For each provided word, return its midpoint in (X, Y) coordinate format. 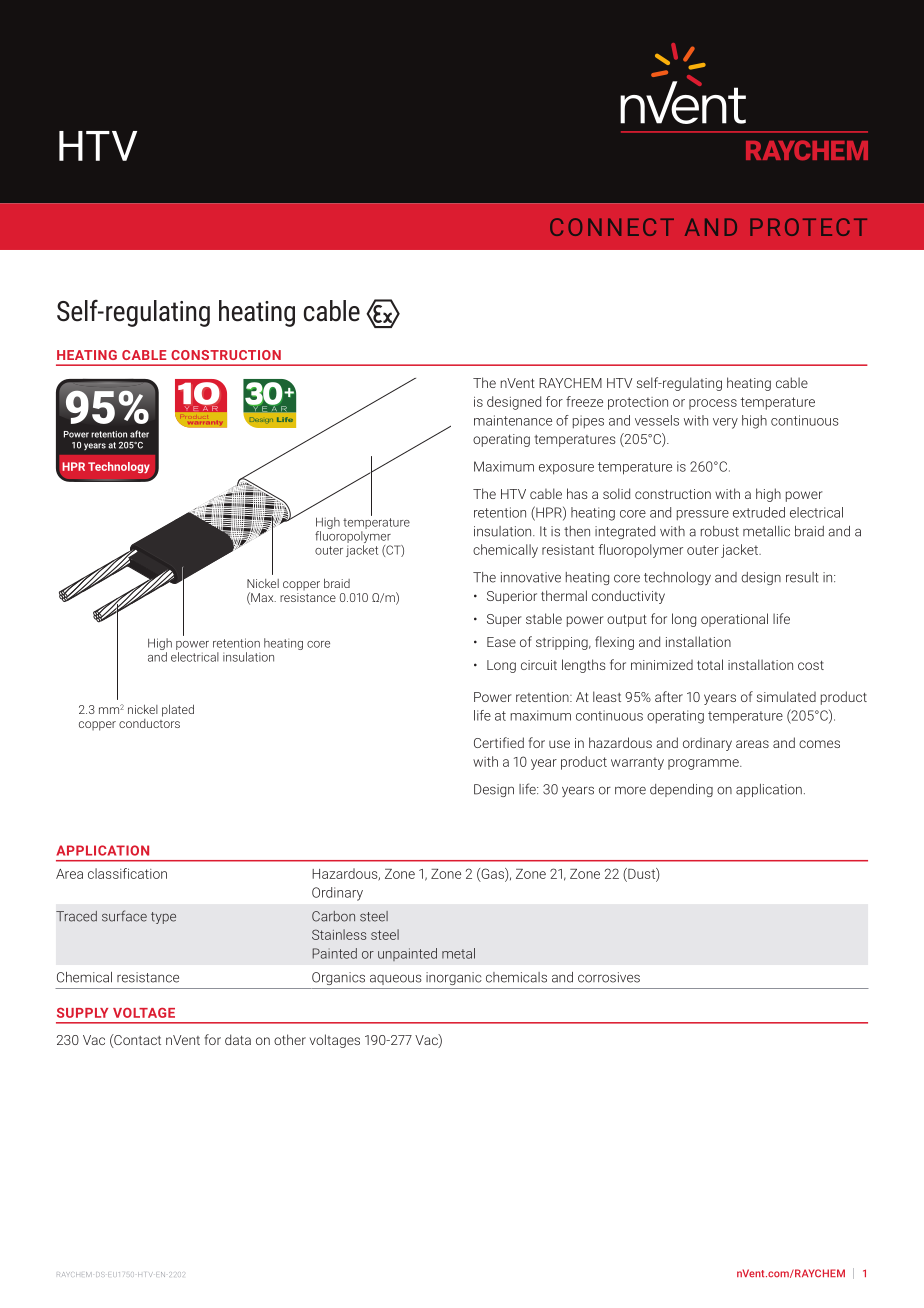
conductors (149, 722)
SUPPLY (82, 1013)
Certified (499, 742)
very (725, 423)
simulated (786, 696)
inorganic (454, 978)
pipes (588, 421)
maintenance (513, 420)
